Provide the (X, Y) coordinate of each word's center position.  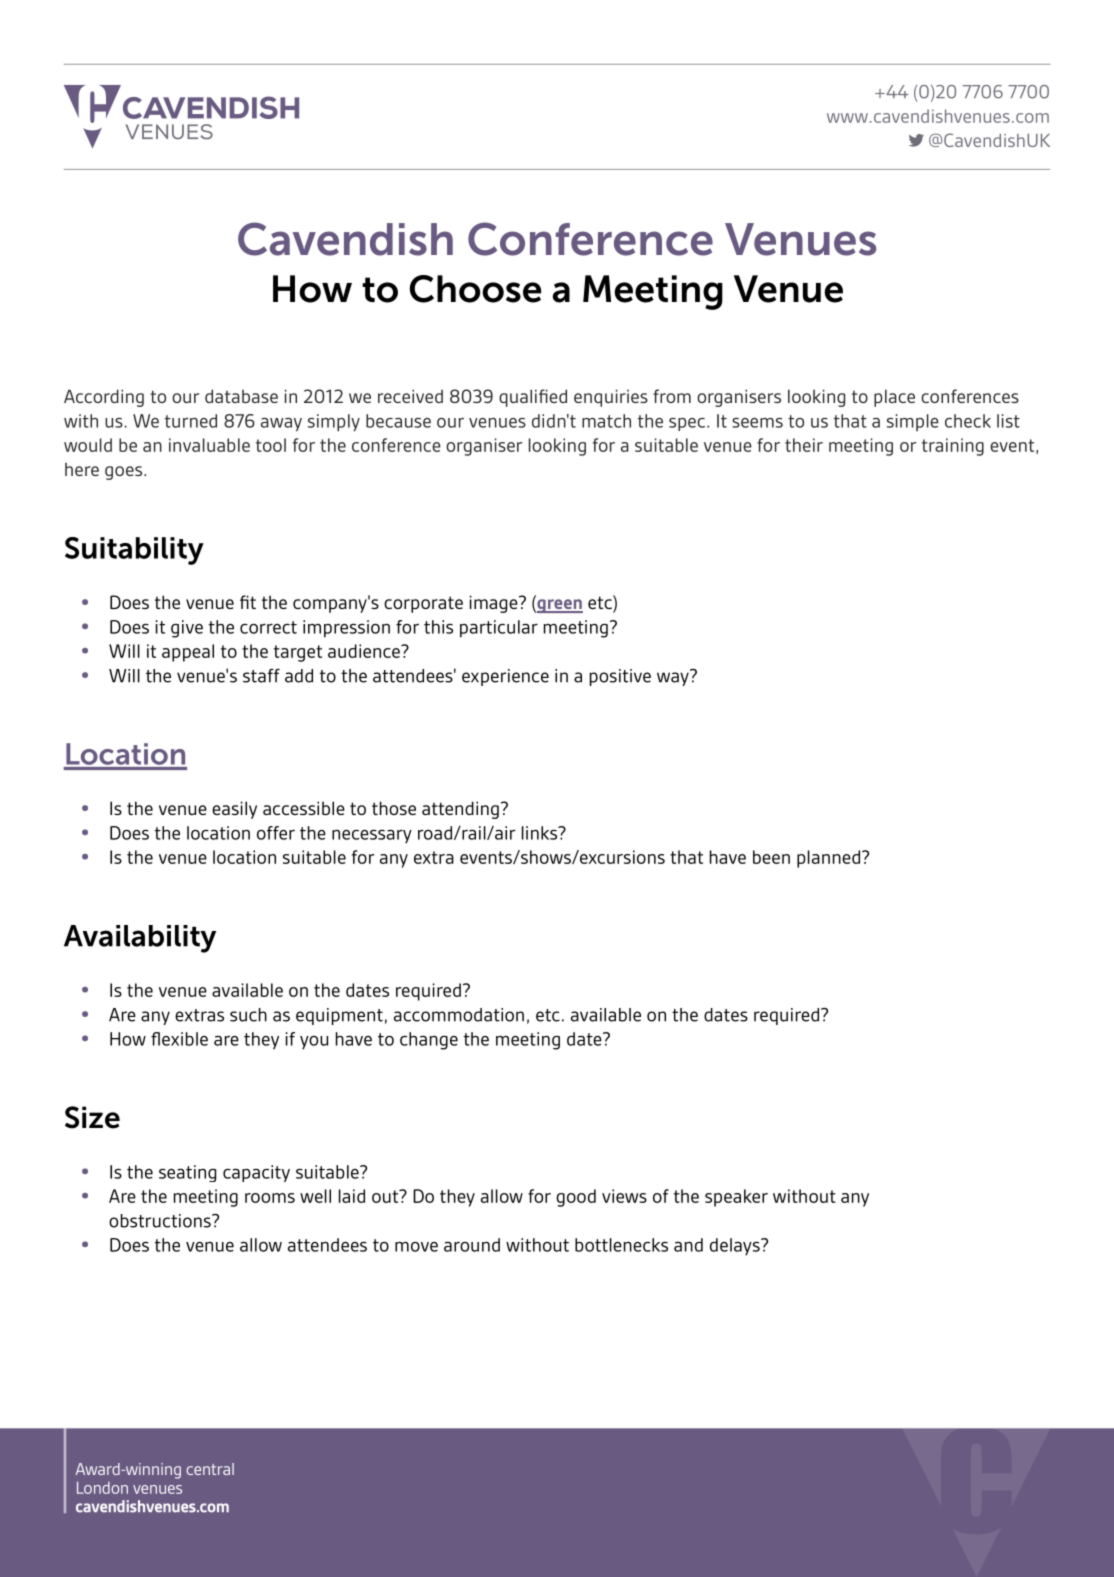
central (210, 1469)
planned (828, 859)
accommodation (459, 1015)
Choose (475, 289)
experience (505, 677)
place (894, 398)
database (241, 396)
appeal (188, 653)
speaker (736, 1198)
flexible (179, 1039)
